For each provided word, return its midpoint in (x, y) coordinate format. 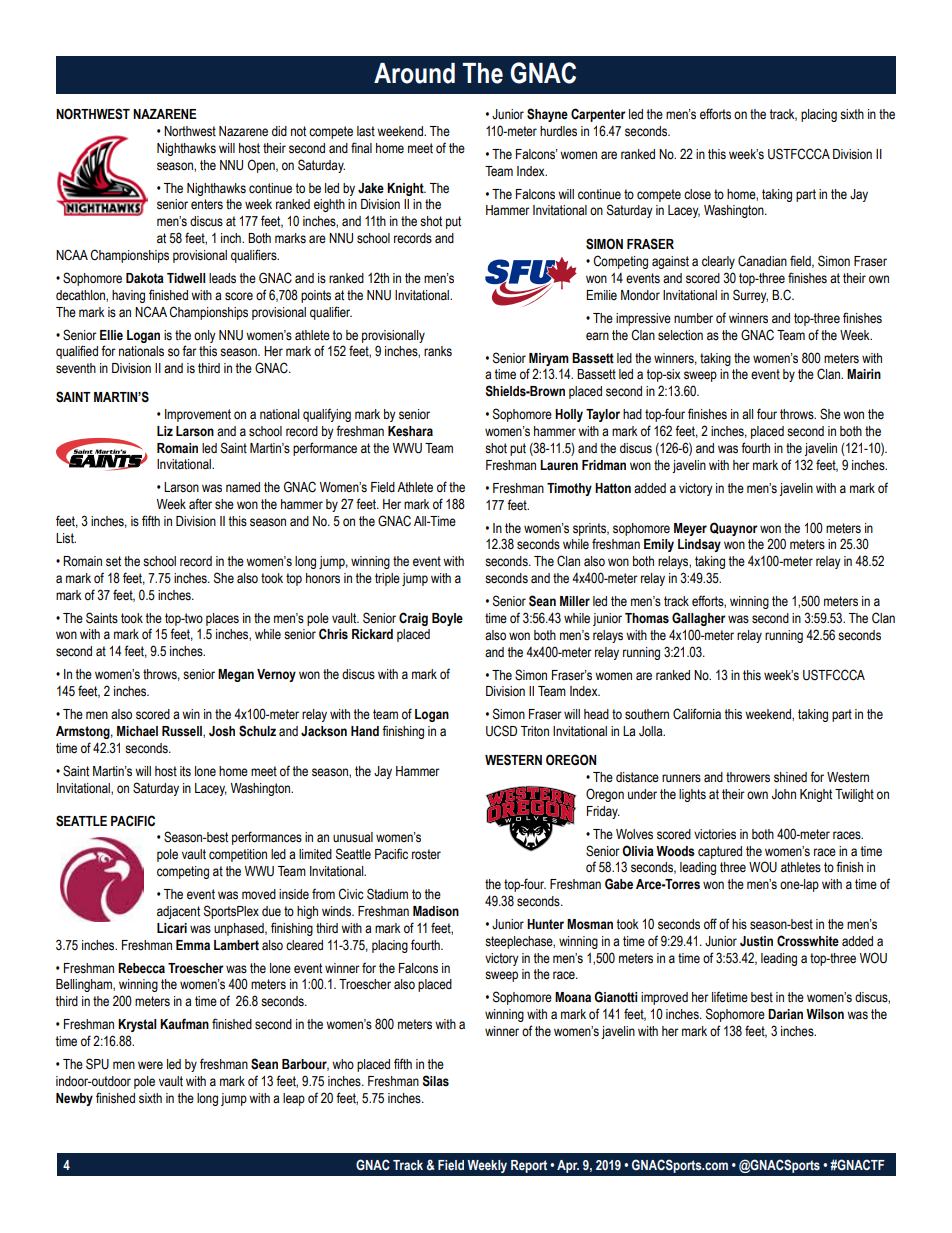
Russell (183, 732)
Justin (756, 941)
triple (387, 579)
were (150, 1065)
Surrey (750, 296)
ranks (438, 351)
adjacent (178, 912)
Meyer (690, 529)
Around (414, 73)
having (128, 296)
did (279, 131)
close (697, 194)
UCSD (501, 731)
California (697, 714)
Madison (436, 911)
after (200, 504)
